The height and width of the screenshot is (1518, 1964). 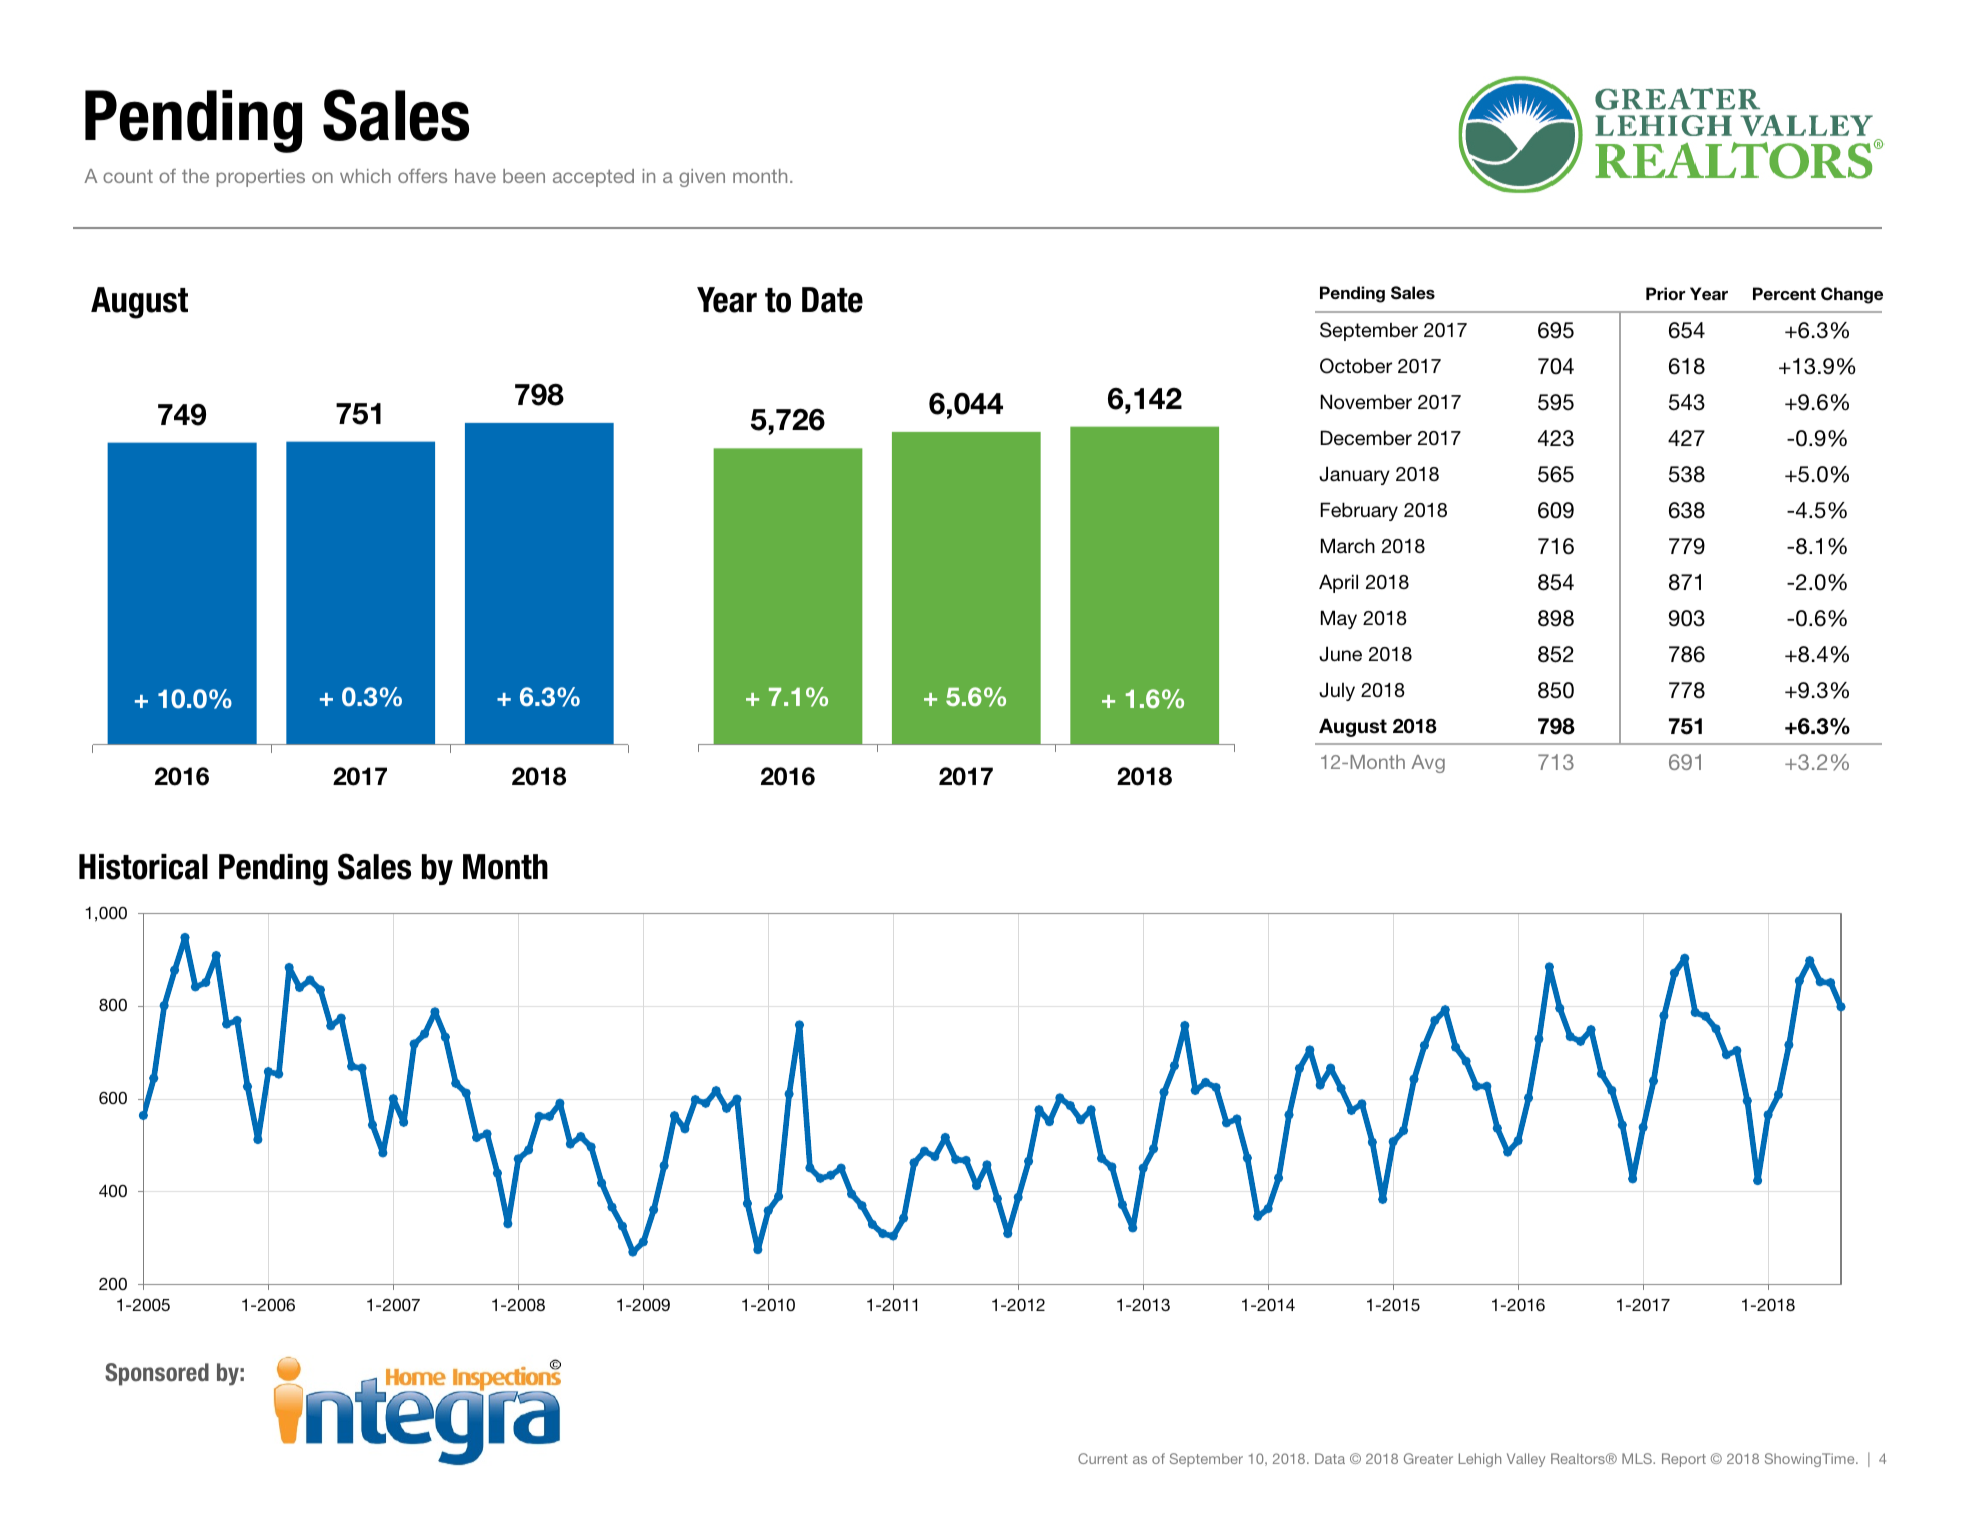 What do you see at coordinates (832, 300) in the screenshot?
I see `Date` at bounding box center [832, 300].
